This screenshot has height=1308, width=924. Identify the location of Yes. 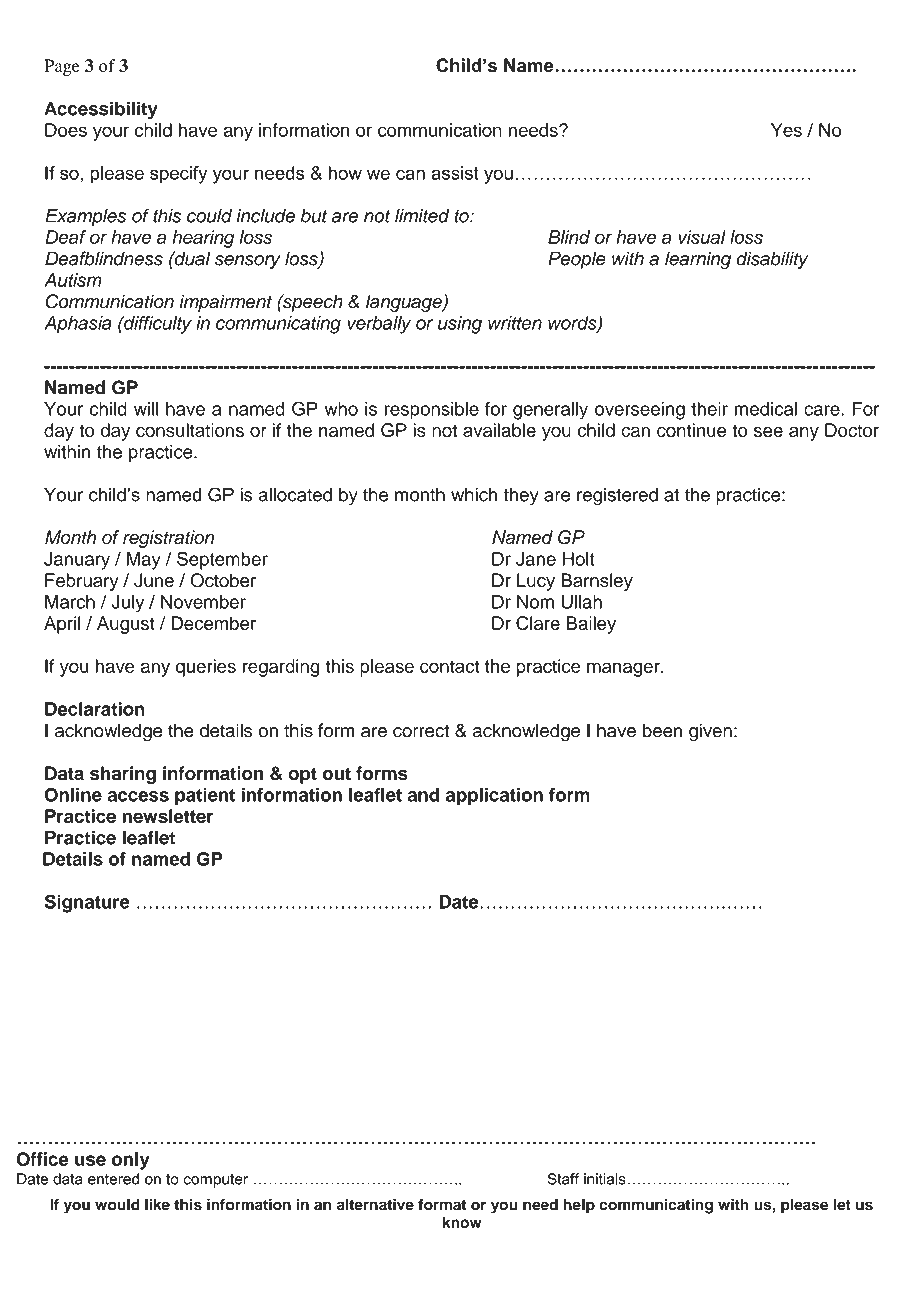
(786, 130).
